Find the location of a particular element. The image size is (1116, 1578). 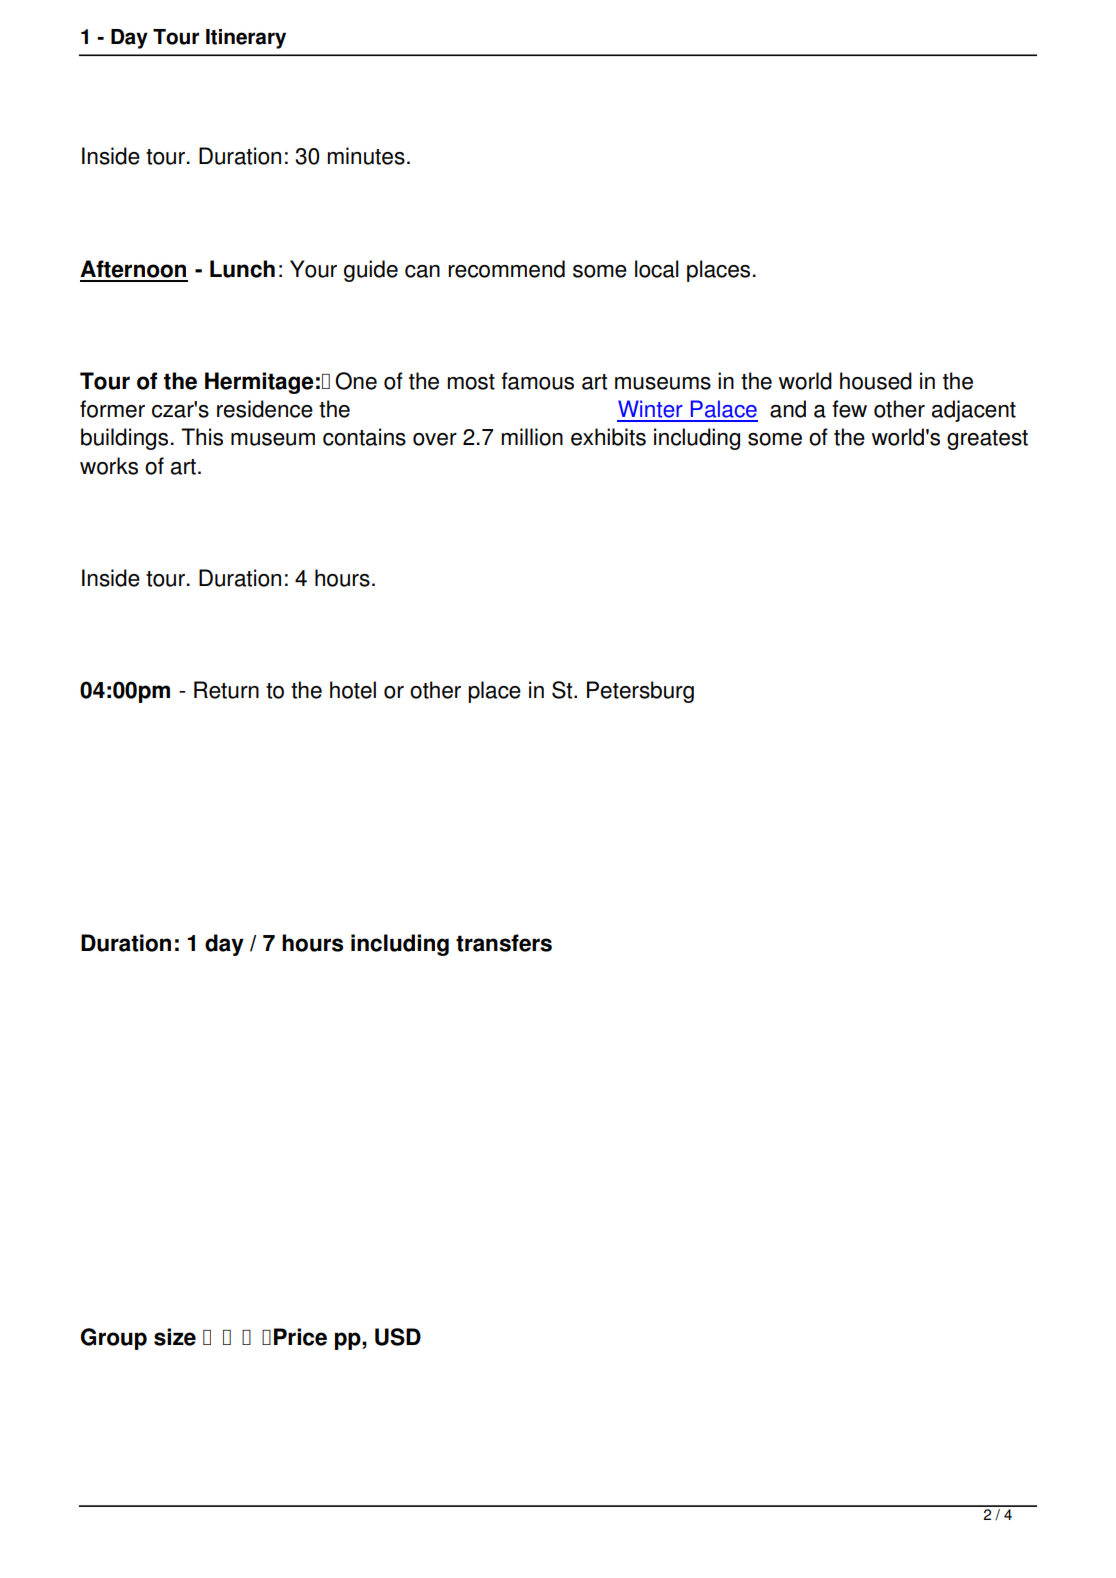

minutes is located at coordinates (366, 156).
